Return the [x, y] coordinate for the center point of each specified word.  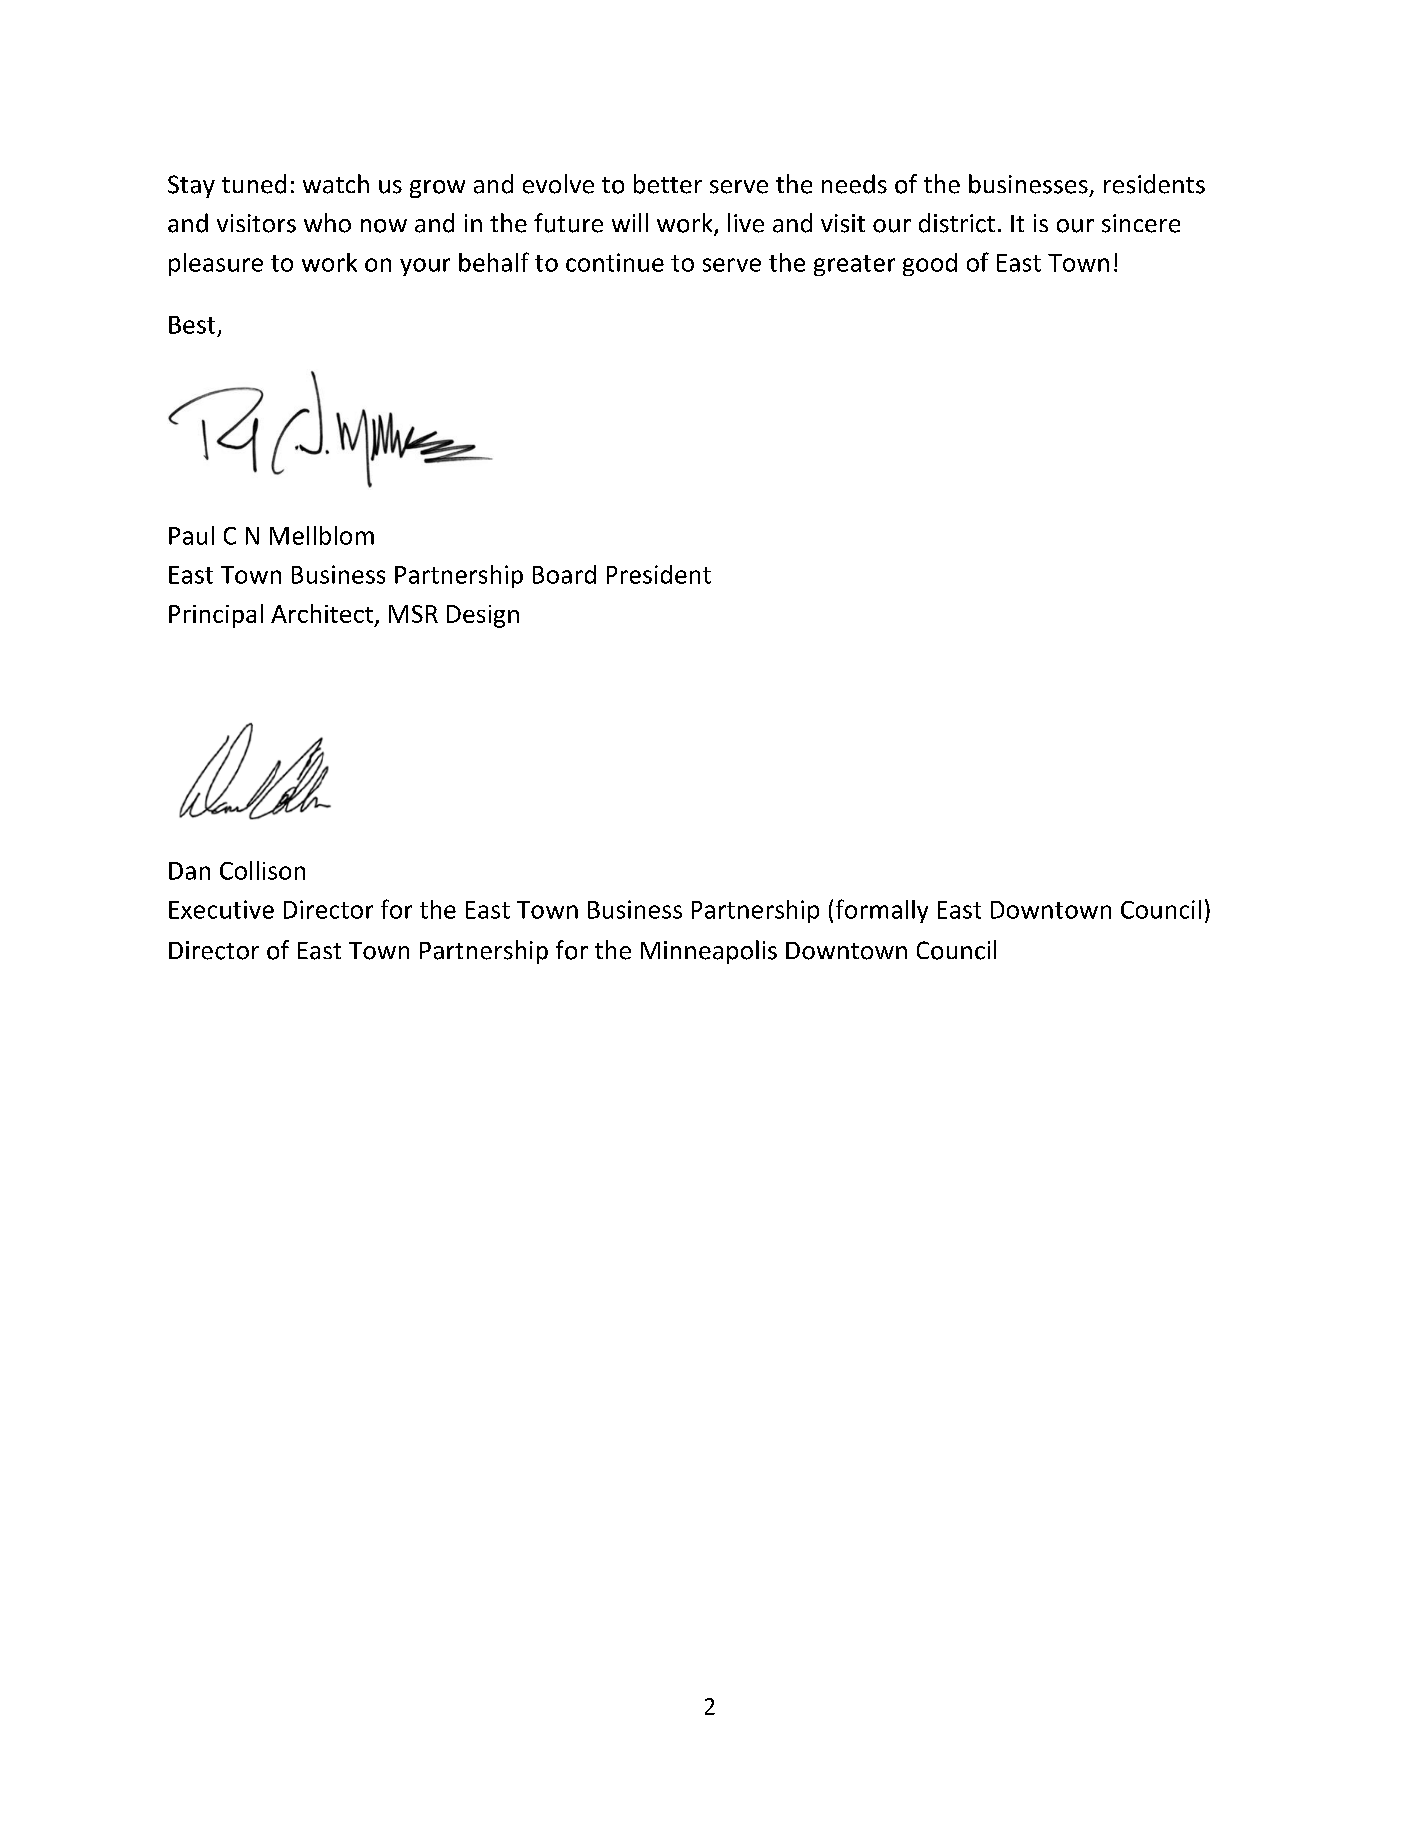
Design [483, 616]
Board [564, 574]
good [930, 264]
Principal [216, 616]
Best [192, 325]
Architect [322, 613]
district [957, 223]
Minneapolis [709, 952]
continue [615, 262]
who [327, 223]
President [659, 574]
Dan [189, 871]
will [630, 222]
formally [882, 911]
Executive [221, 909]
